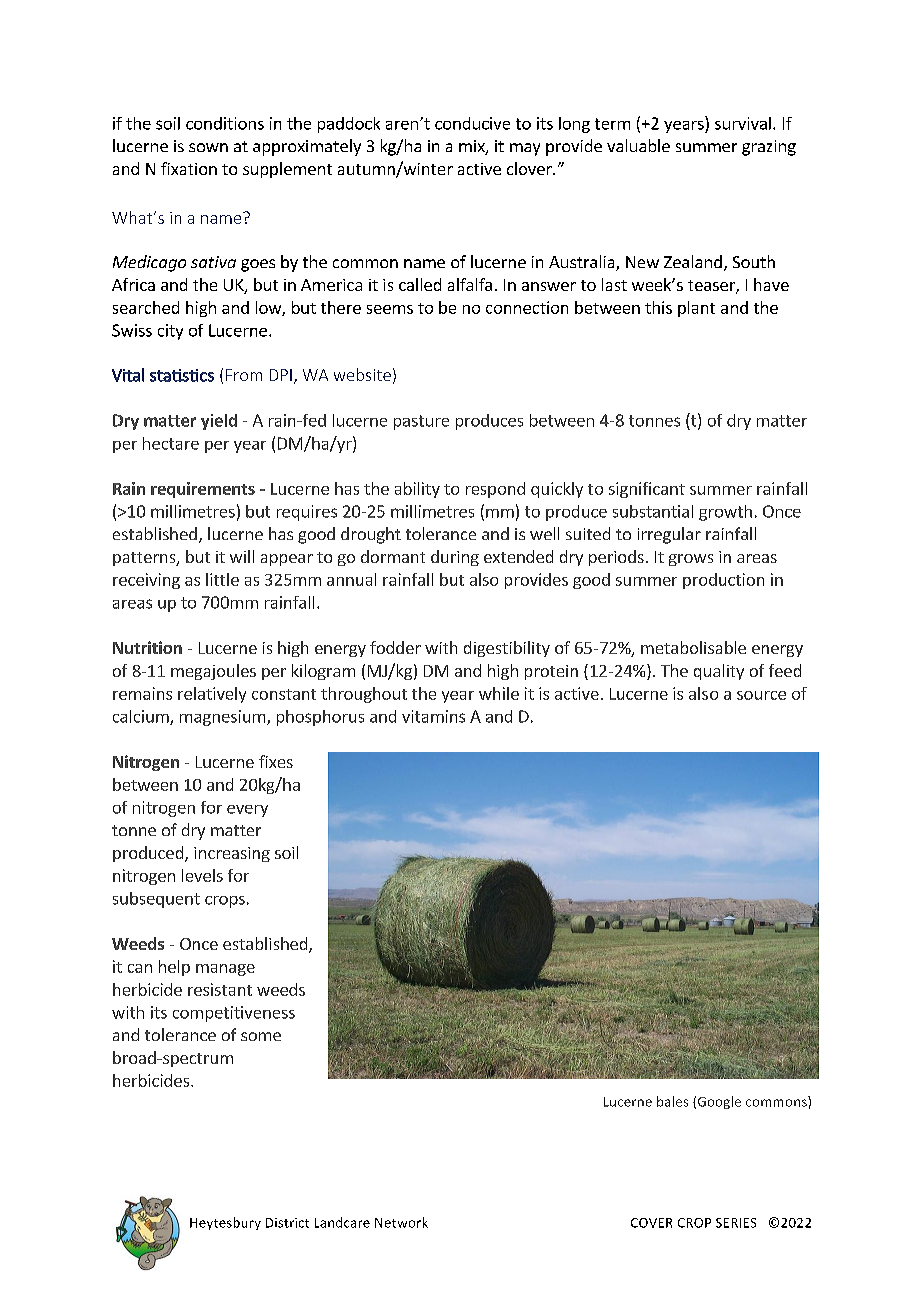 Image resolution: width=924 pixels, height=1308 pixels. I want to click on sown, so click(208, 147).
